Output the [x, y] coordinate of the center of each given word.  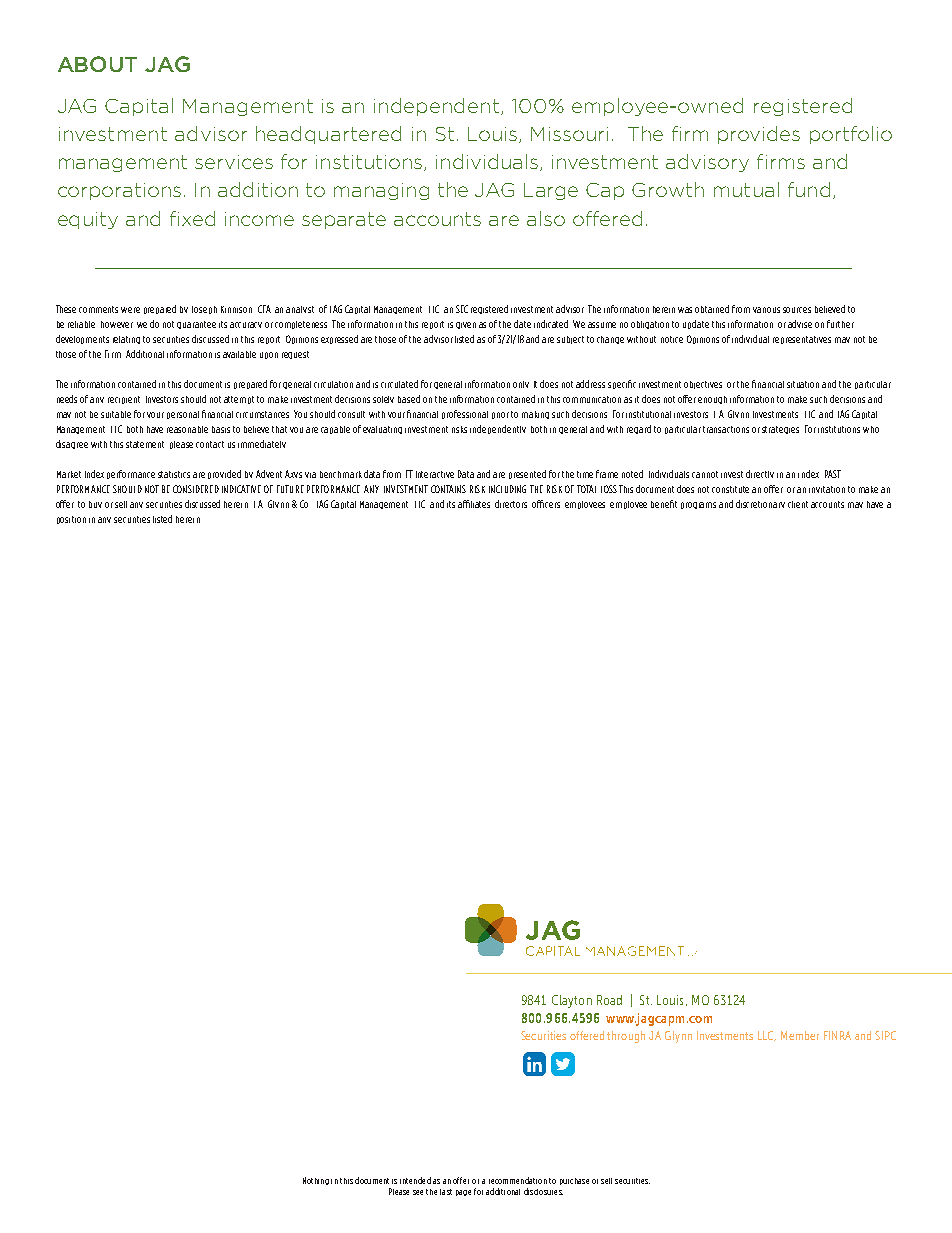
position [71, 520]
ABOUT [97, 64]
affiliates [474, 504]
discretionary [760, 504]
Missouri [569, 134]
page [463, 1193]
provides [759, 135]
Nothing [316, 1181]
